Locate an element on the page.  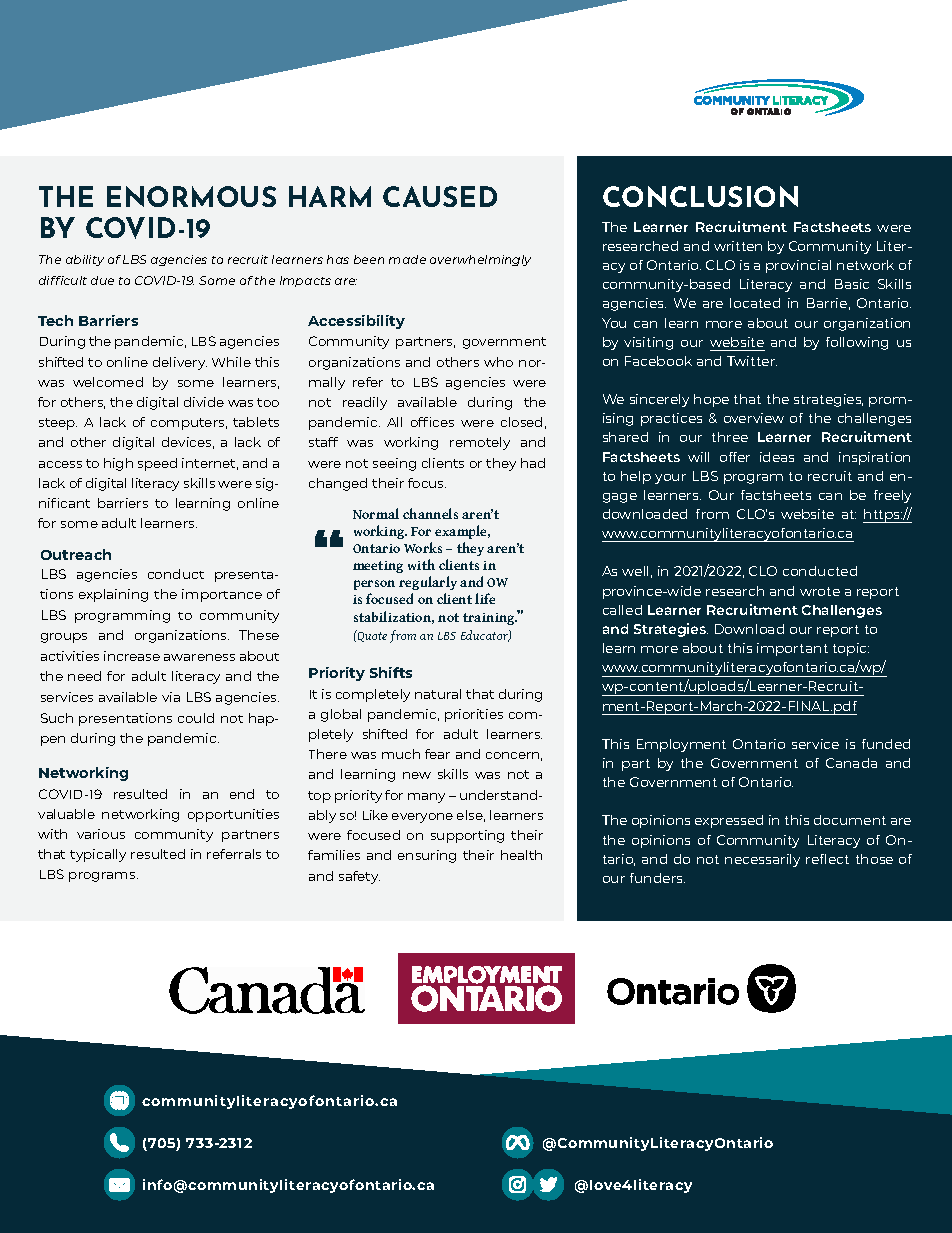
Outreach is located at coordinates (76, 554).
